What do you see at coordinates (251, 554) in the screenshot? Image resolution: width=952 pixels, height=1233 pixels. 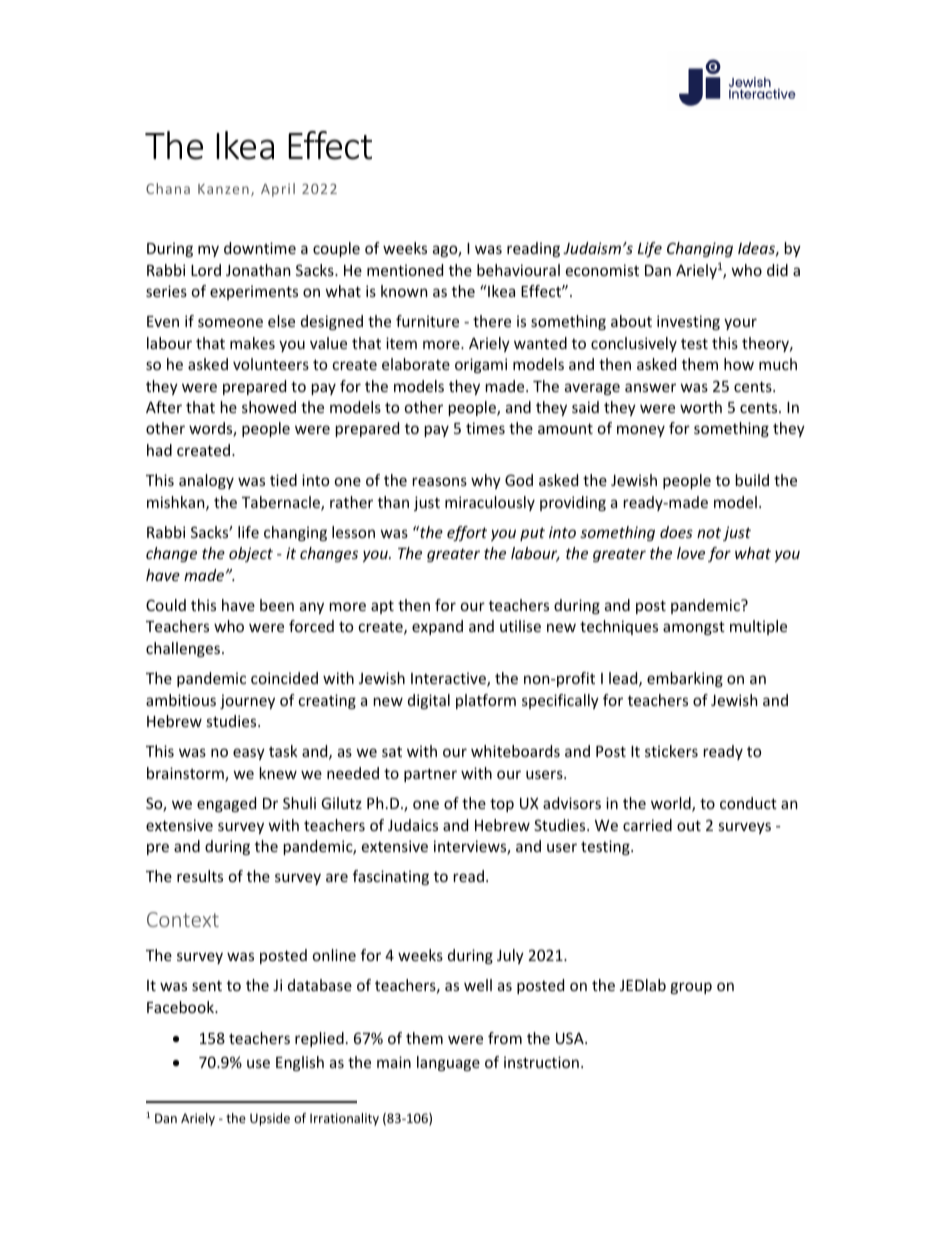 I see `object` at bounding box center [251, 554].
